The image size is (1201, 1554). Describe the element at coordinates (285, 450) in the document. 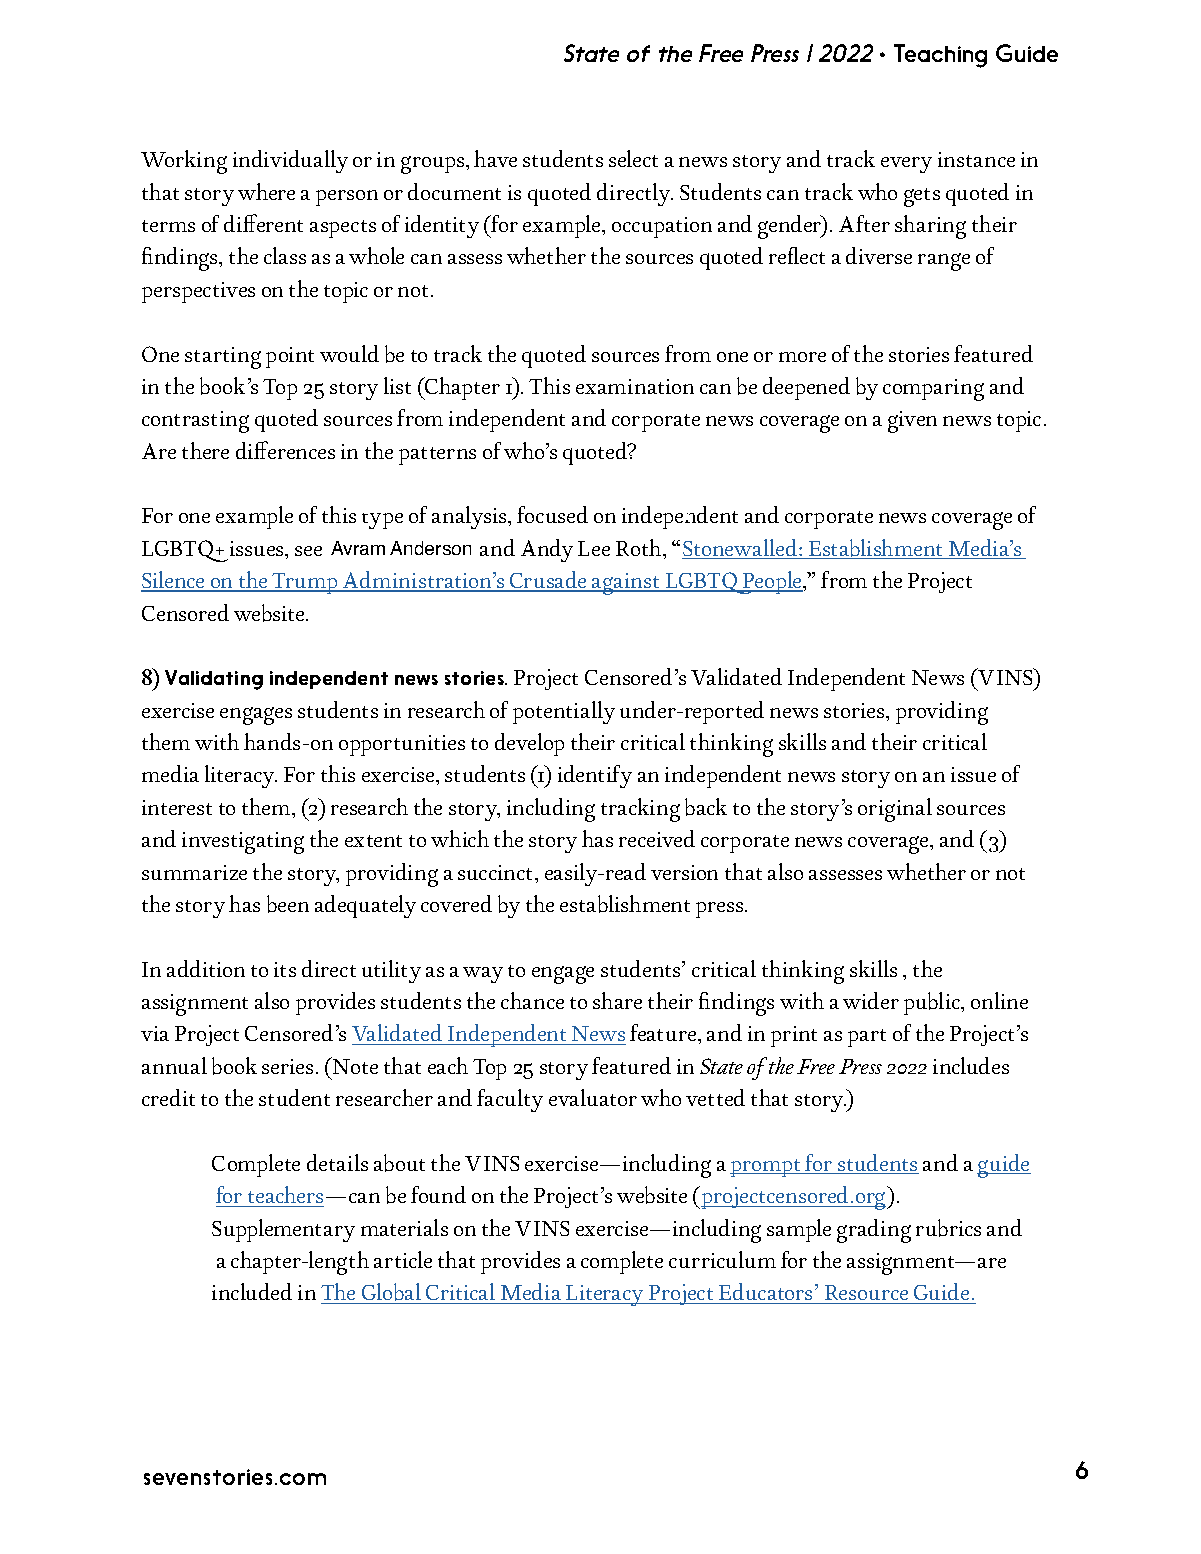

I see `differences` at that location.
